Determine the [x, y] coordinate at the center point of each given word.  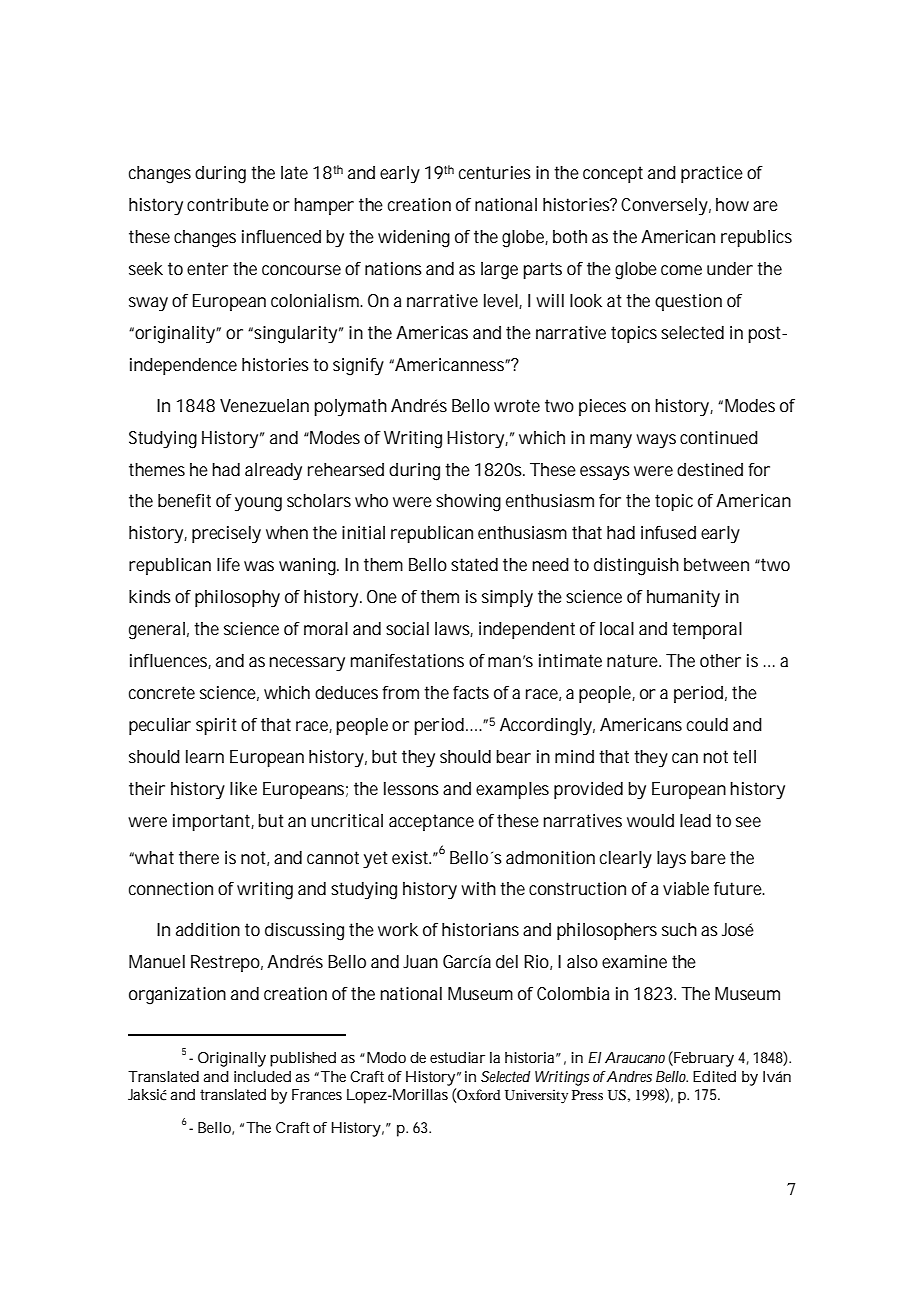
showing [468, 503]
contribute [228, 204]
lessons [411, 788]
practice [712, 174]
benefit [184, 500]
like [243, 788]
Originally [232, 1059]
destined [710, 469]
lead [695, 820]
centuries [495, 172]
